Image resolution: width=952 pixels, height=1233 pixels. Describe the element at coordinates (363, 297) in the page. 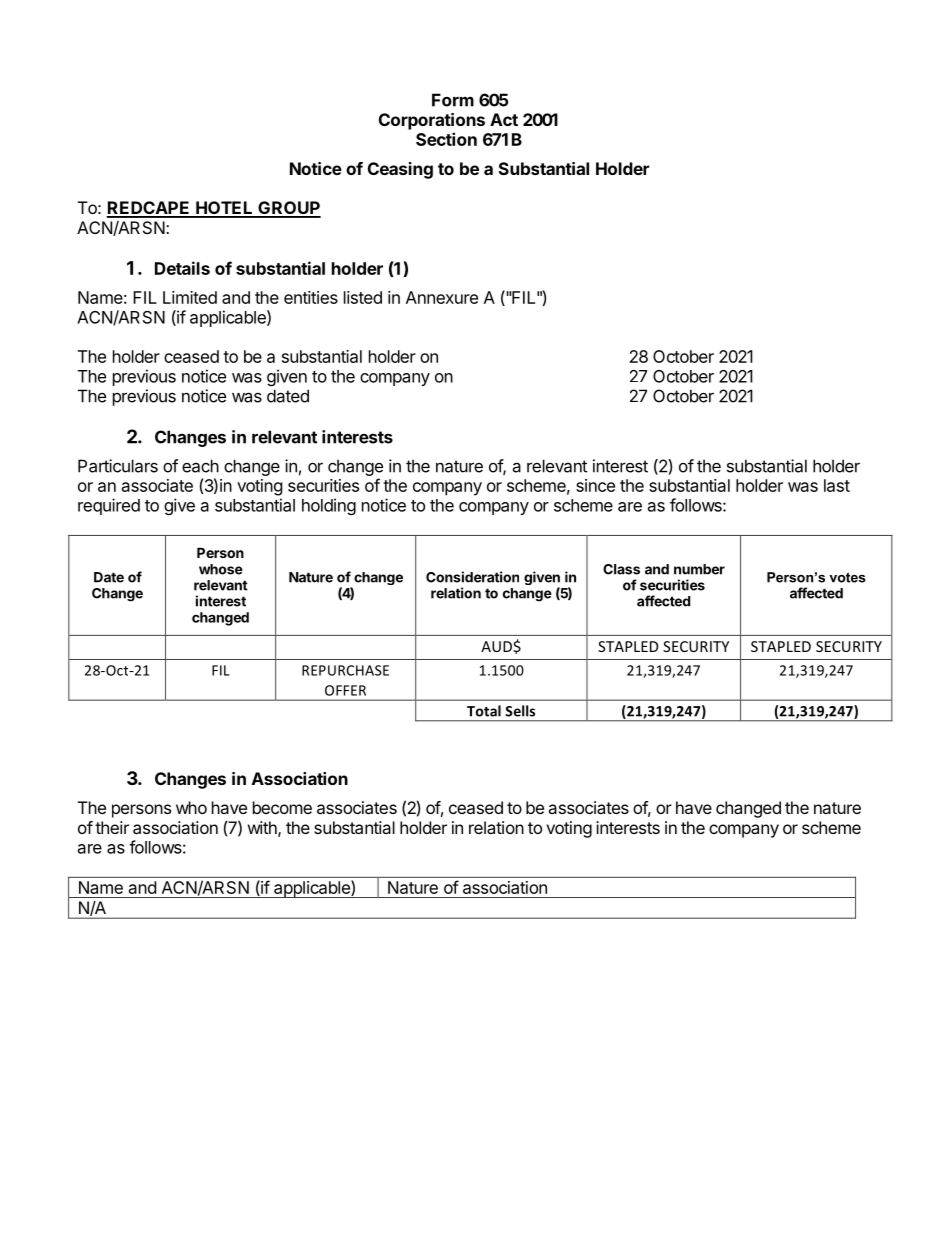

I see `listed` at that location.
